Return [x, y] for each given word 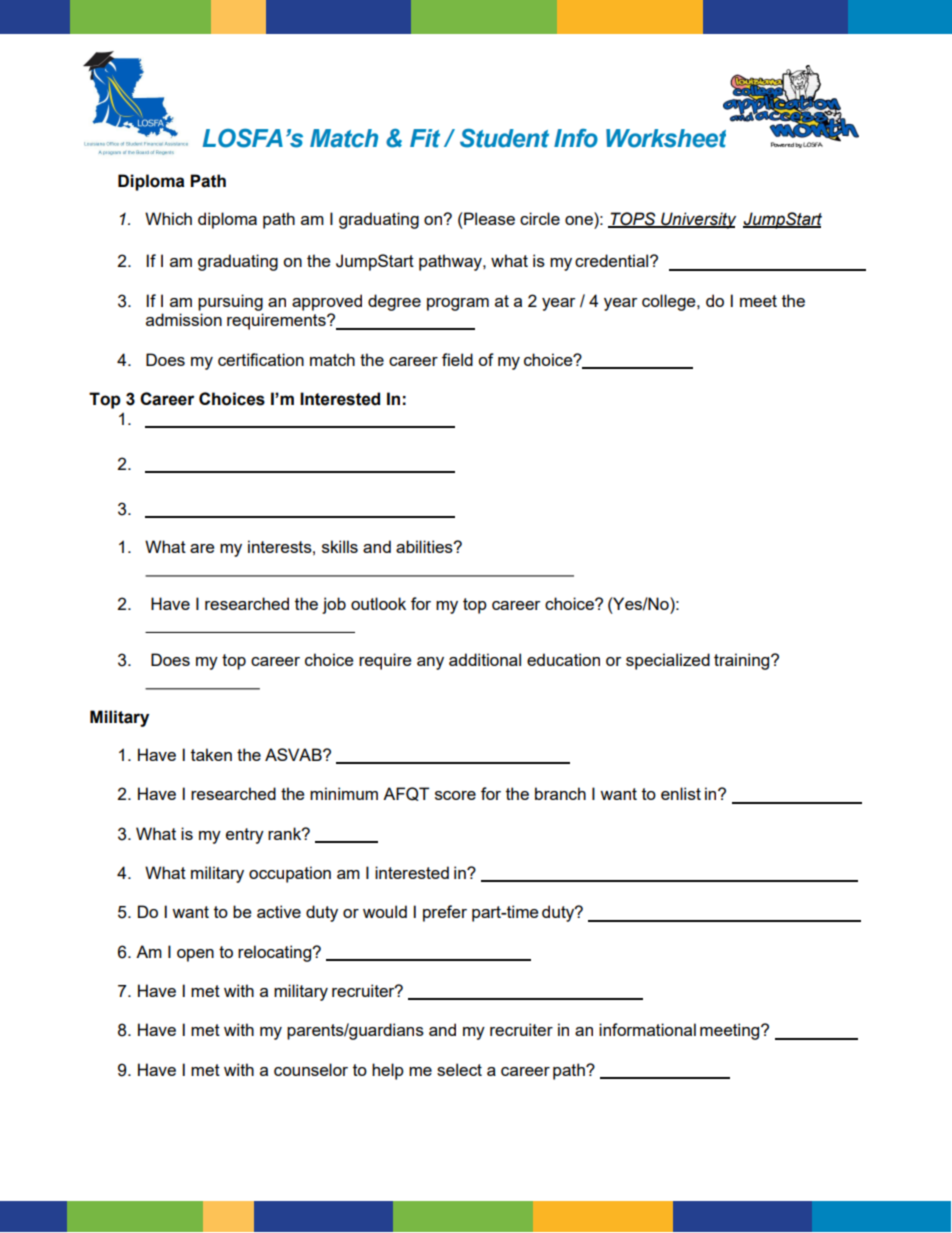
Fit [425, 138]
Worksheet [666, 138]
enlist [681, 793]
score [455, 795]
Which [168, 218]
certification [261, 359]
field [457, 359]
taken [211, 754]
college [670, 302]
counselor [311, 1069]
